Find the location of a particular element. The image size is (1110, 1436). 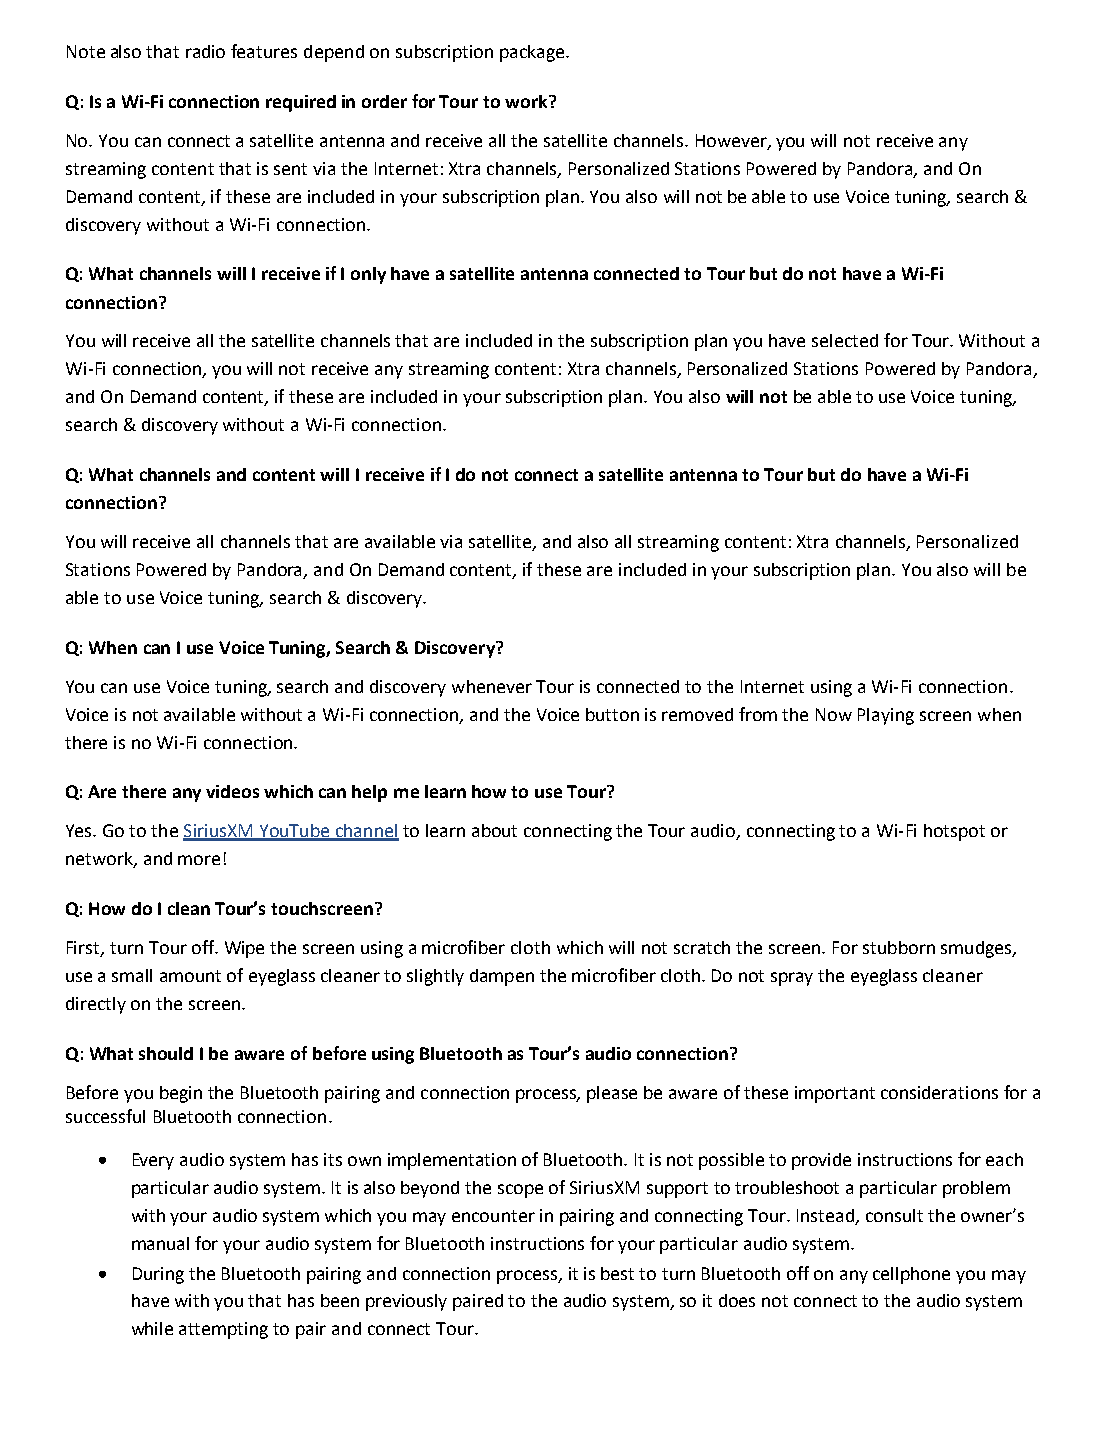

Playing is located at coordinates (886, 716).
